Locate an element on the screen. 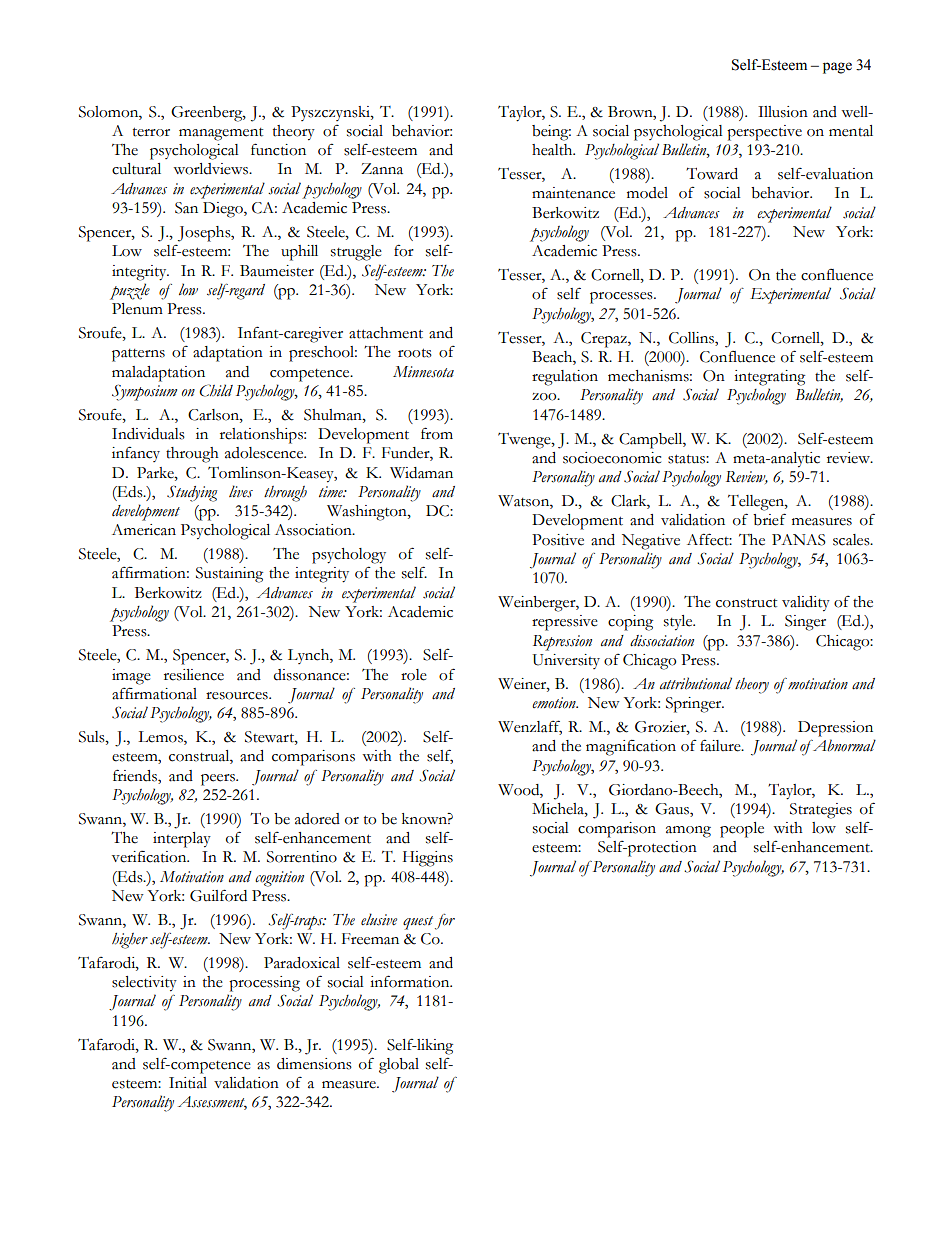 This screenshot has width=952, height=1233. peers is located at coordinates (219, 780).
